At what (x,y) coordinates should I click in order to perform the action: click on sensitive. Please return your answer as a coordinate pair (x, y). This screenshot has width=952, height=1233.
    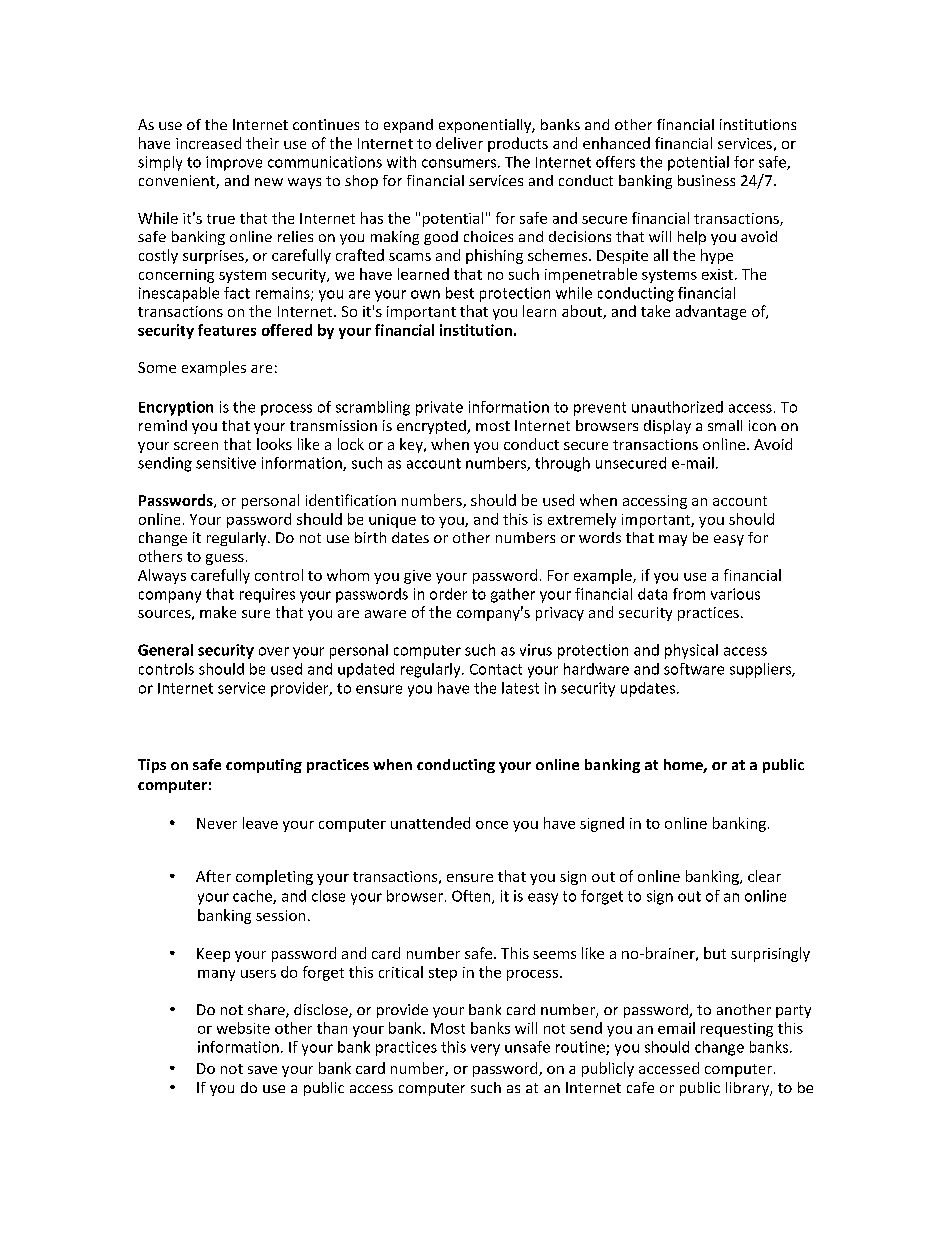
    Looking at the image, I should click on (226, 463).
